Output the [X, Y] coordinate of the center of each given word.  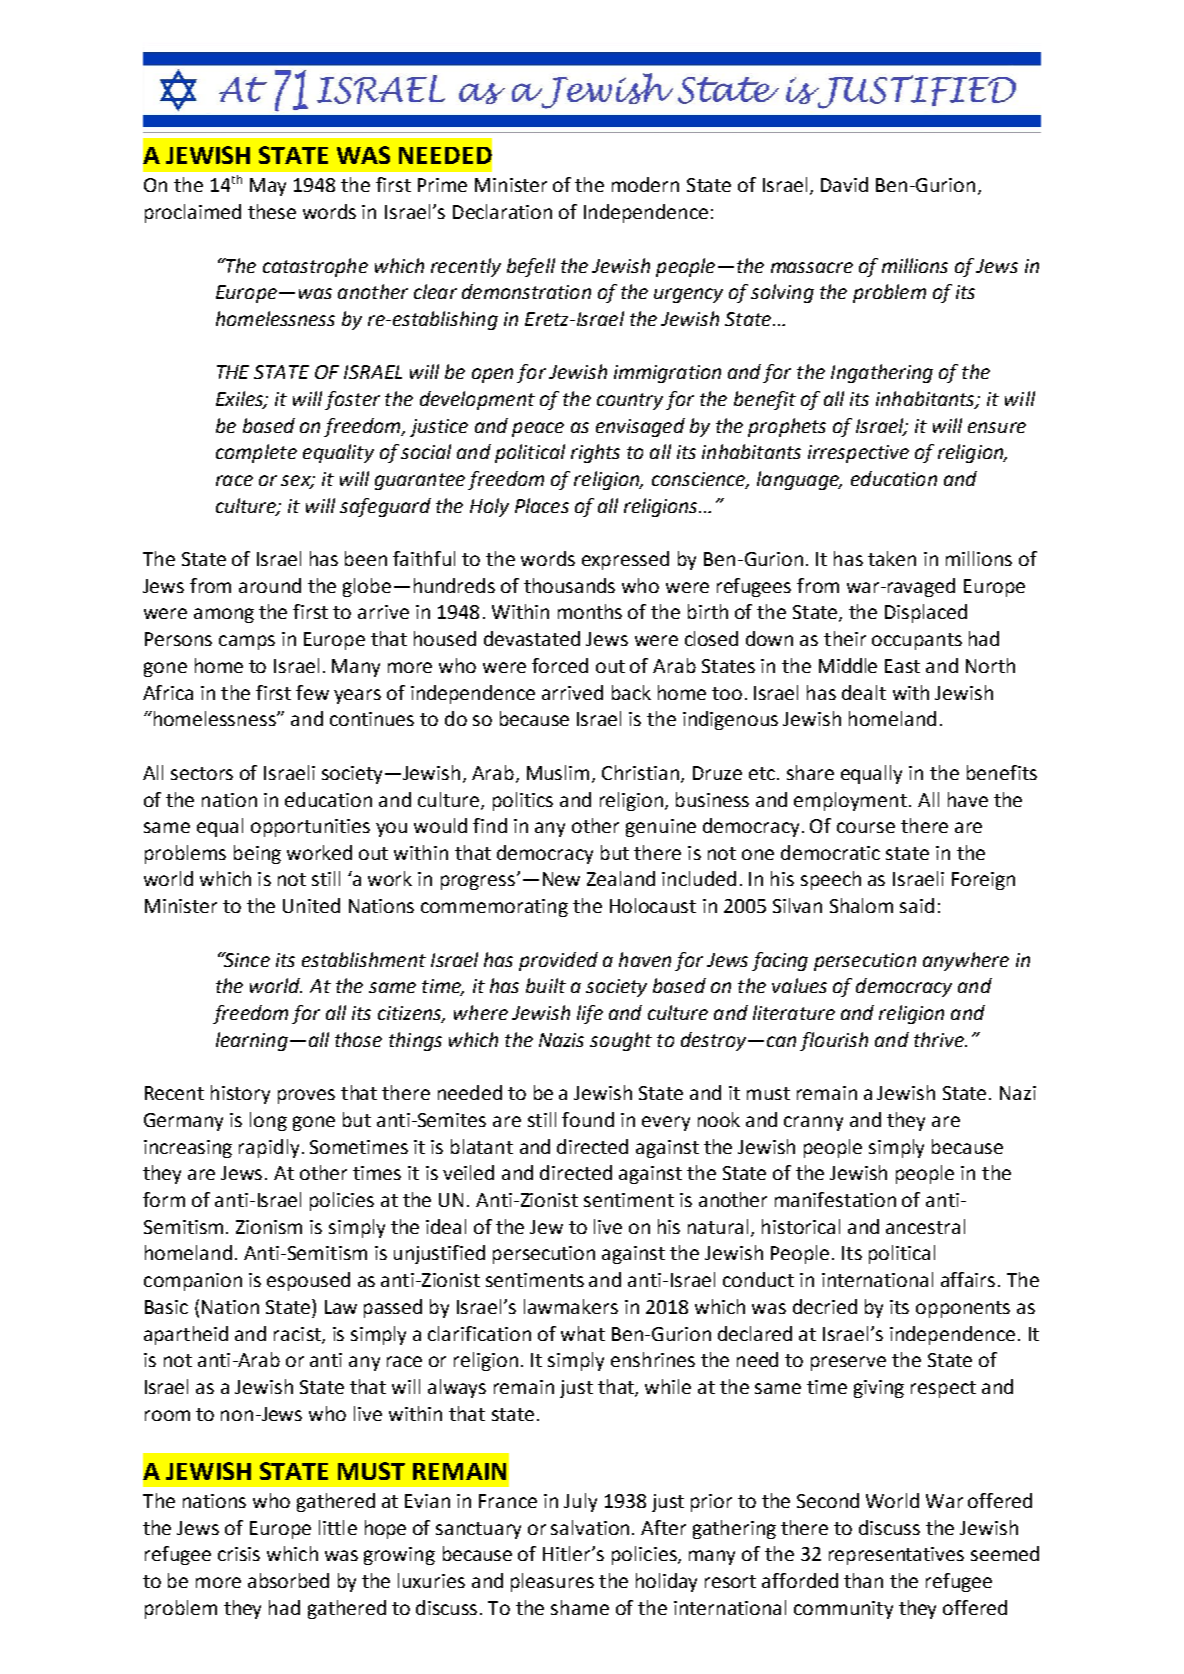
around [270, 585]
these [272, 211]
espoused [308, 1281]
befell [531, 267]
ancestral [925, 1226]
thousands [569, 585]
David [844, 184]
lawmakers [571, 1306]
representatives [896, 1556]
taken [892, 558]
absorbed [288, 1580]
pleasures [552, 1582]
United [311, 905]
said [917, 905]
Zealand [621, 878]
